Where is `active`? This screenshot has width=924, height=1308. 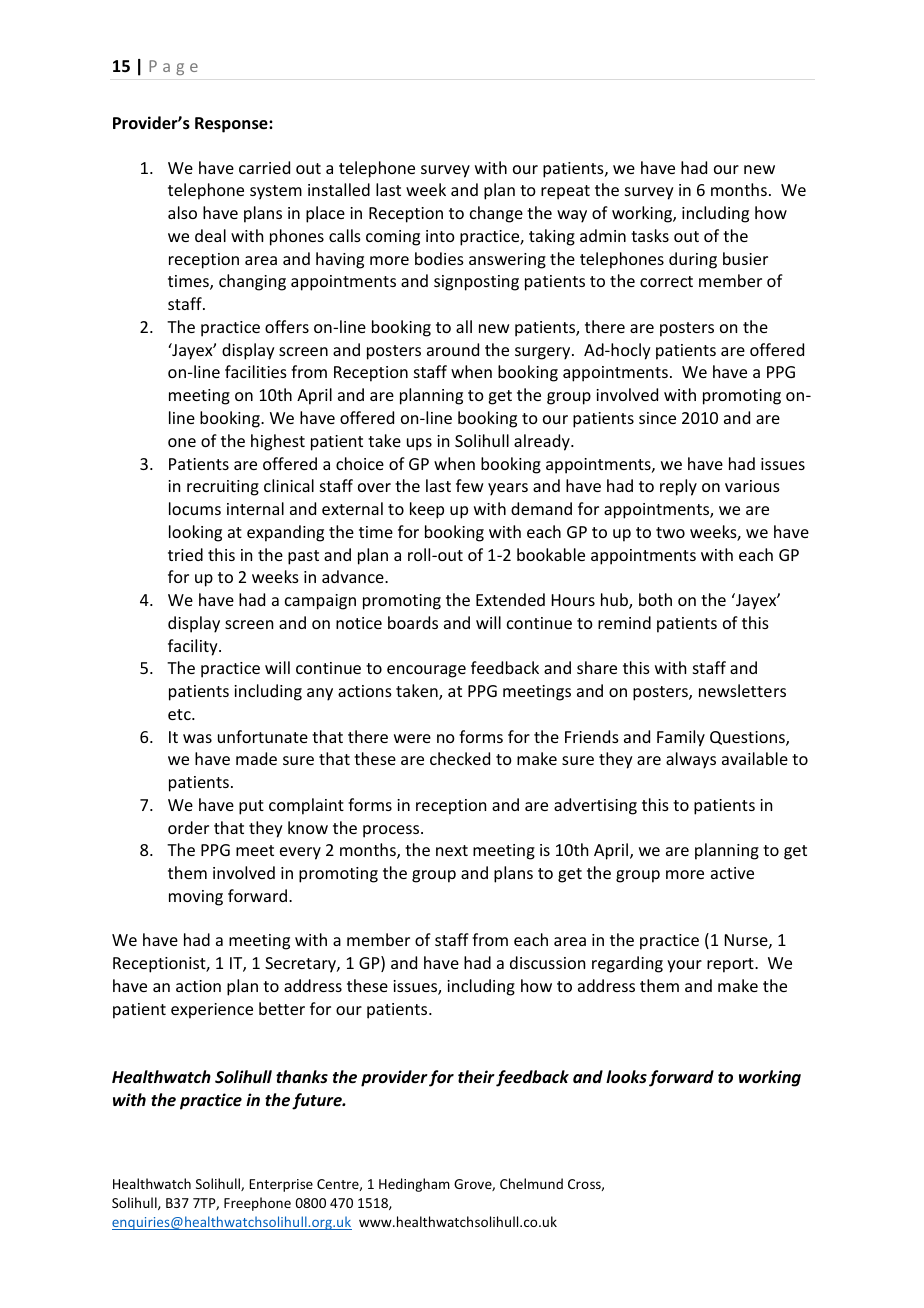
active is located at coordinates (732, 873).
